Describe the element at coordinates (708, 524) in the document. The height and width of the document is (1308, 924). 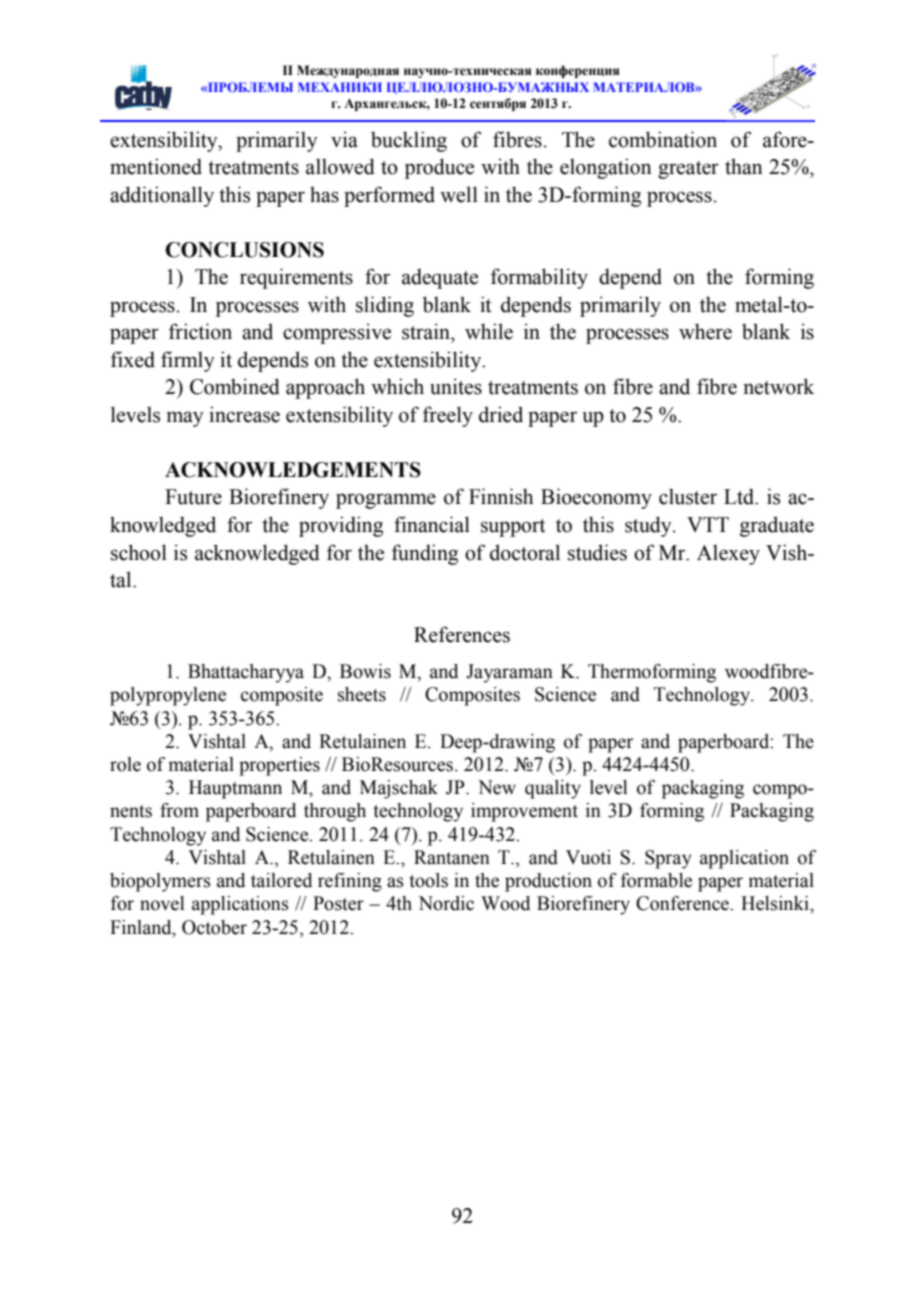
I see `VTT` at that location.
